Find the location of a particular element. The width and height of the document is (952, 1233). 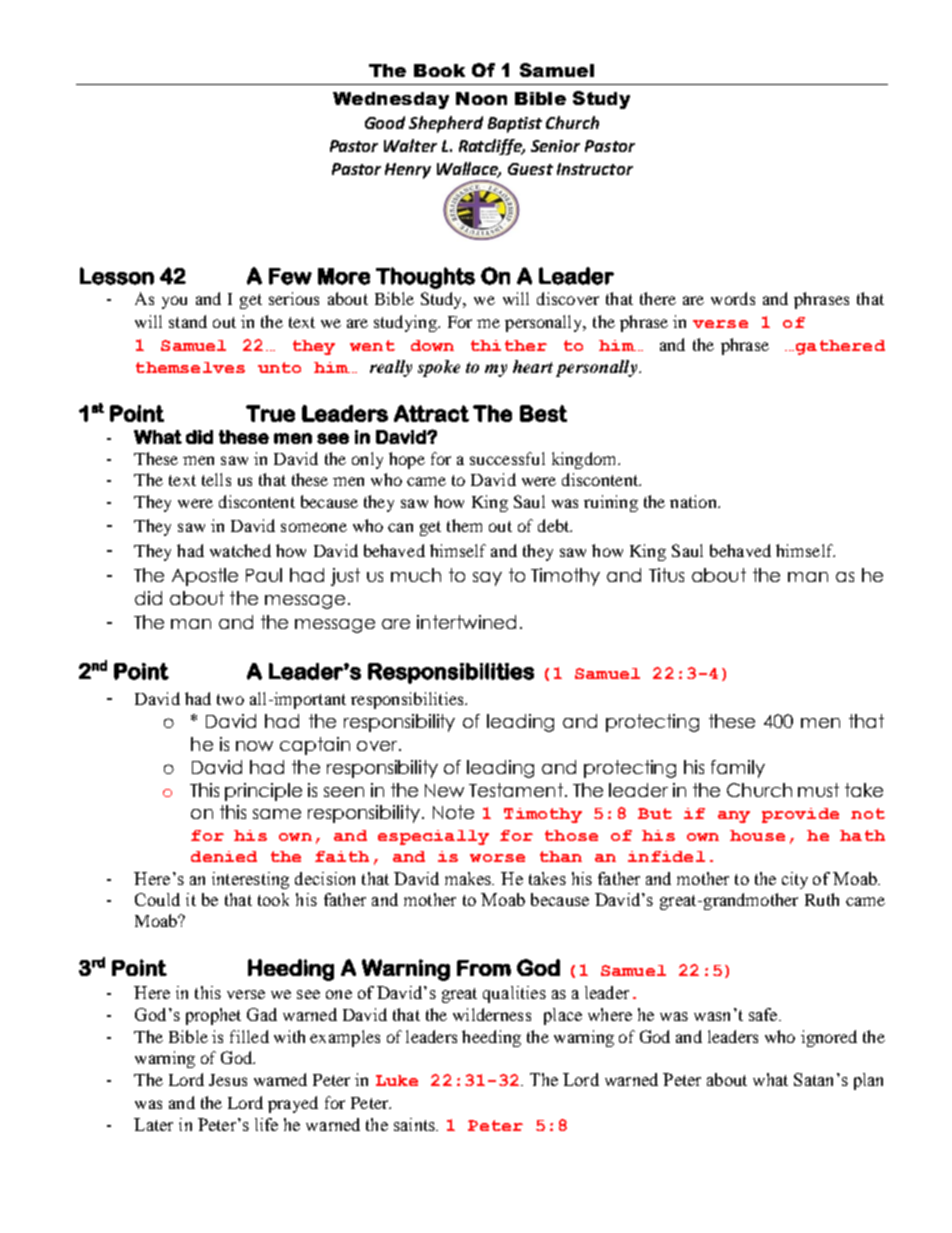

say is located at coordinates (487, 579).
